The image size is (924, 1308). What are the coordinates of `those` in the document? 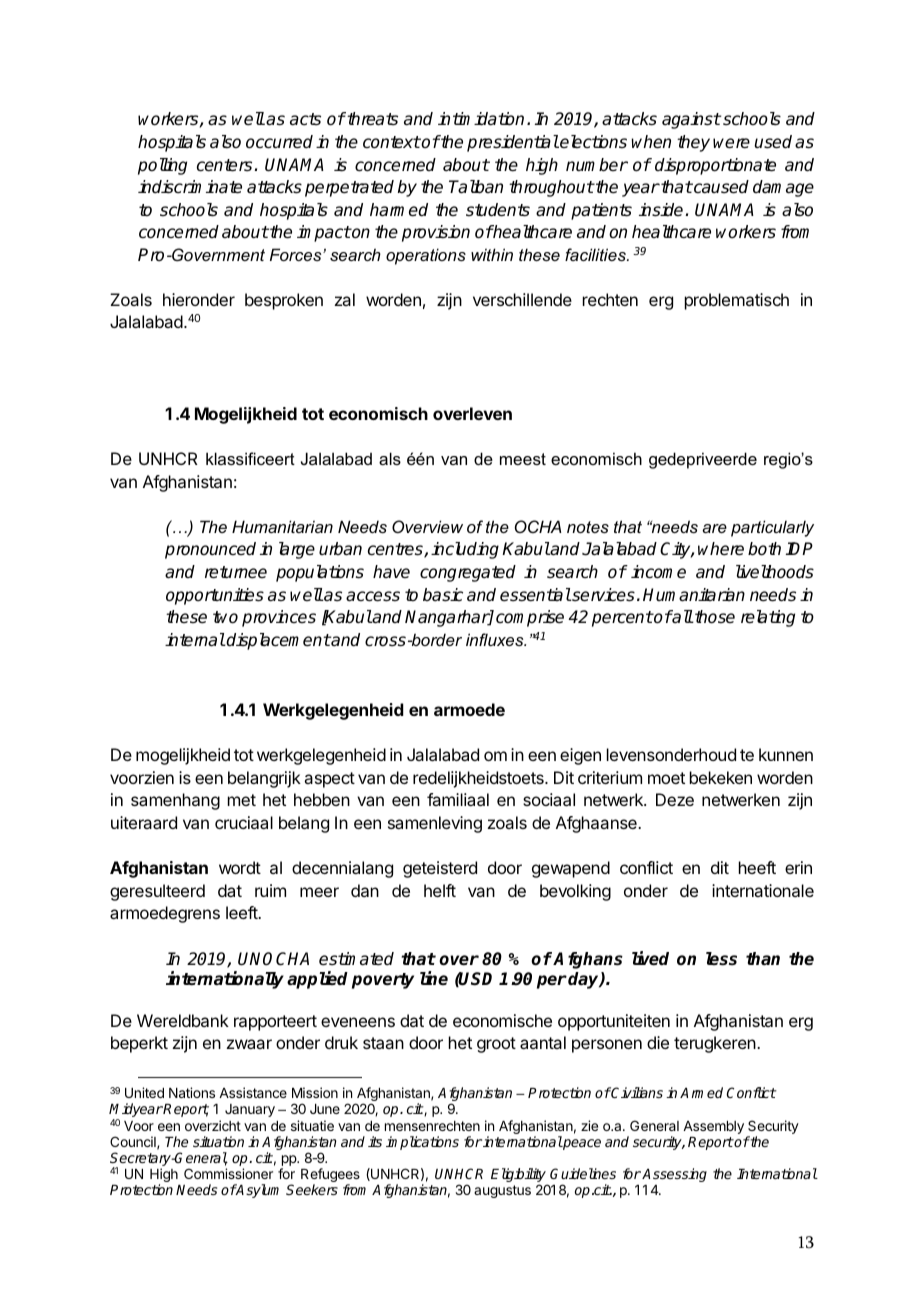 It's located at (714, 617).
